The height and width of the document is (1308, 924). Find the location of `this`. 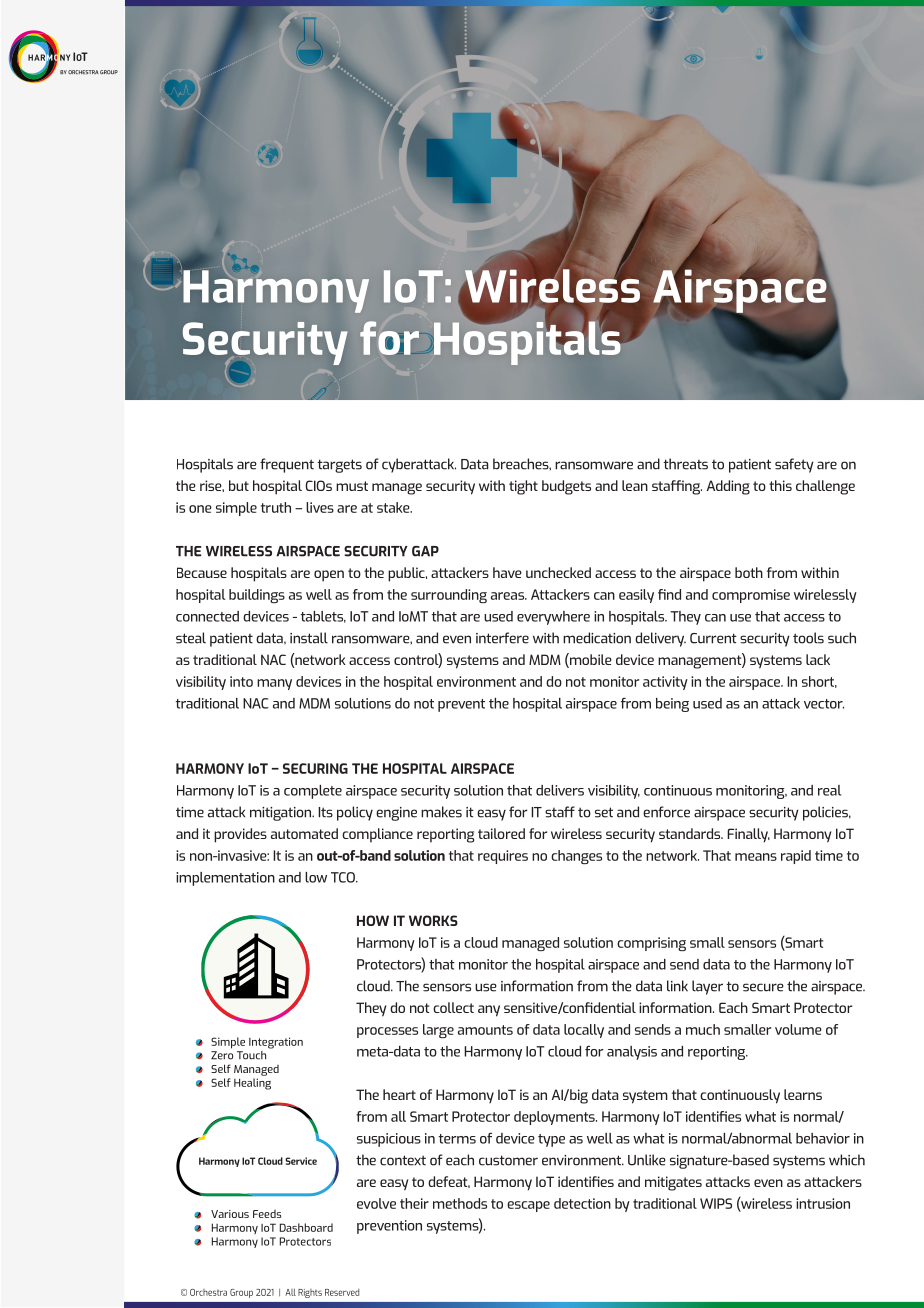

this is located at coordinates (780, 485).
